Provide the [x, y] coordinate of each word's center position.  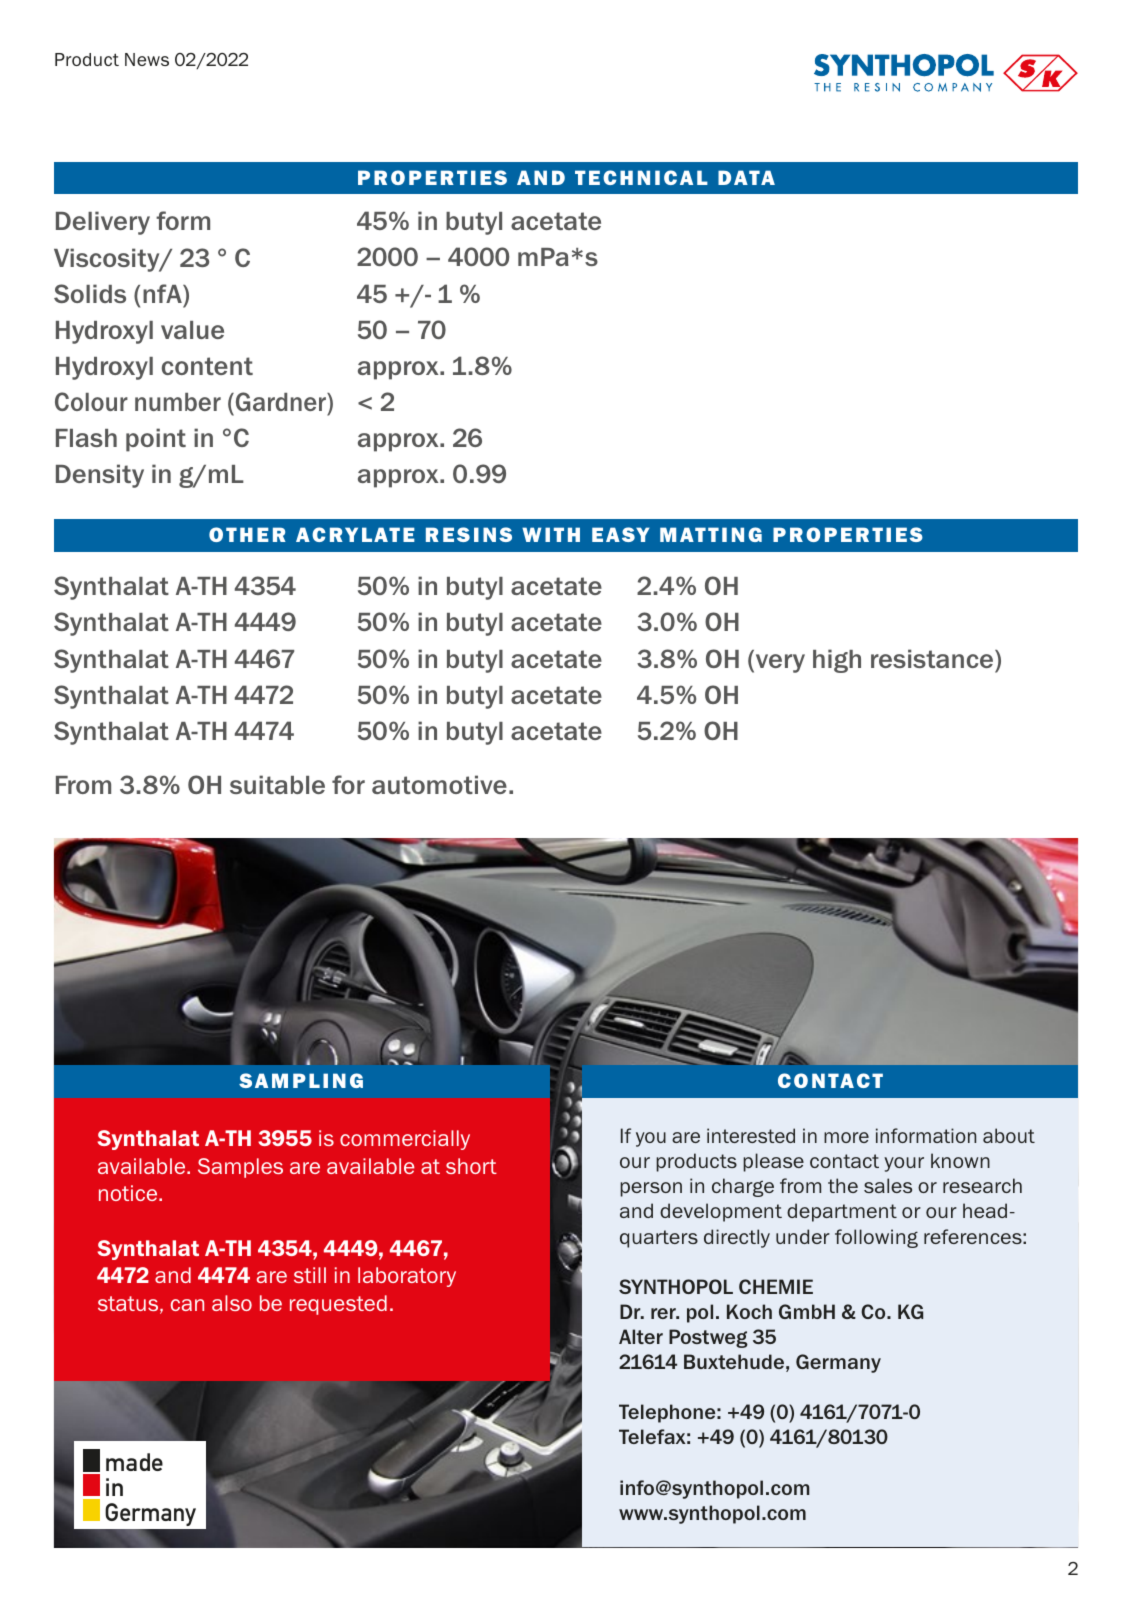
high [837, 661]
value [192, 330]
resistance [933, 658]
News [147, 59]
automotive [439, 784]
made [134, 1462]
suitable [277, 784]
